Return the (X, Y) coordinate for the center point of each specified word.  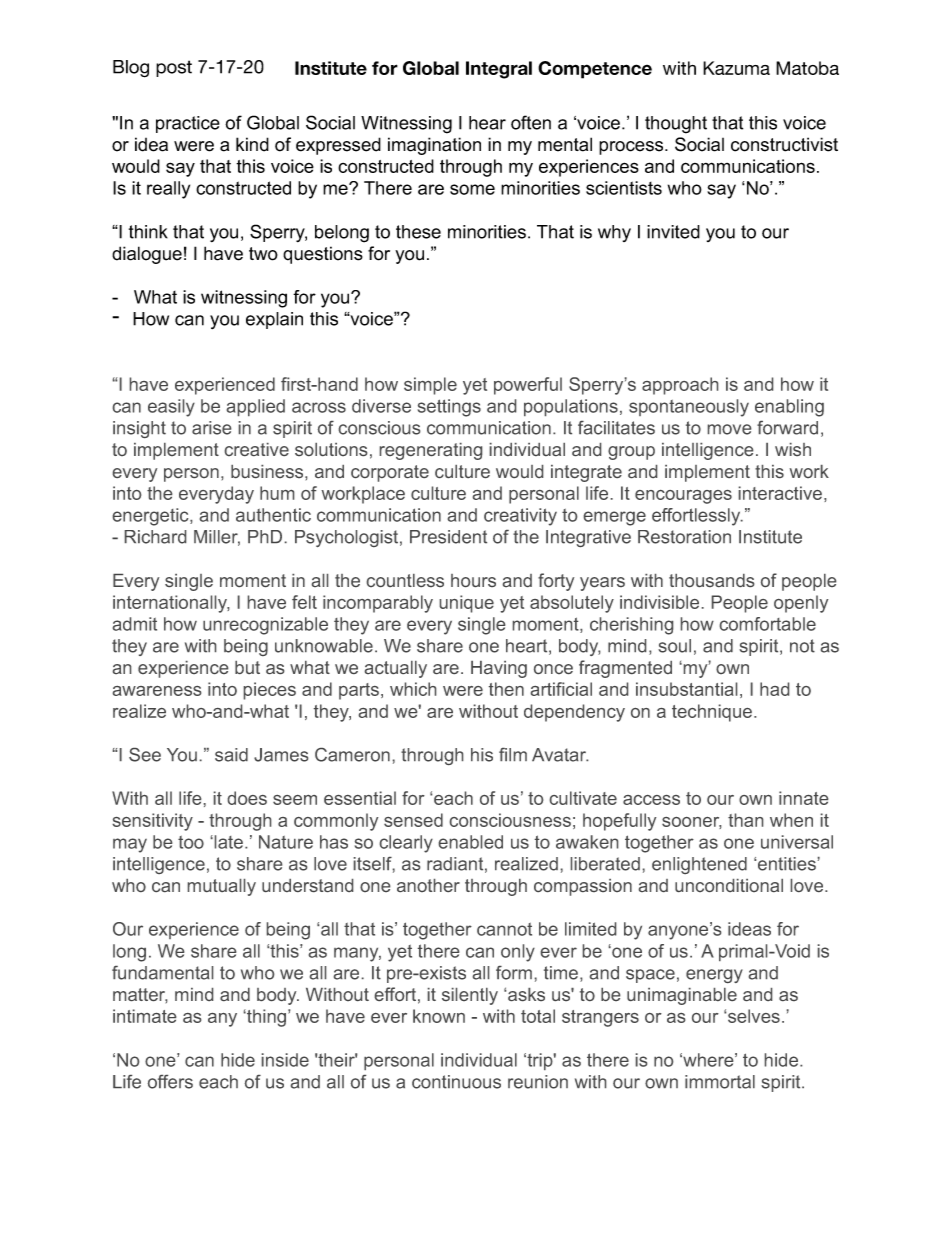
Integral (499, 70)
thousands (711, 580)
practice (188, 124)
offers (170, 1082)
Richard (155, 537)
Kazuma (736, 68)
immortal (720, 1082)
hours (473, 580)
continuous (456, 1082)
